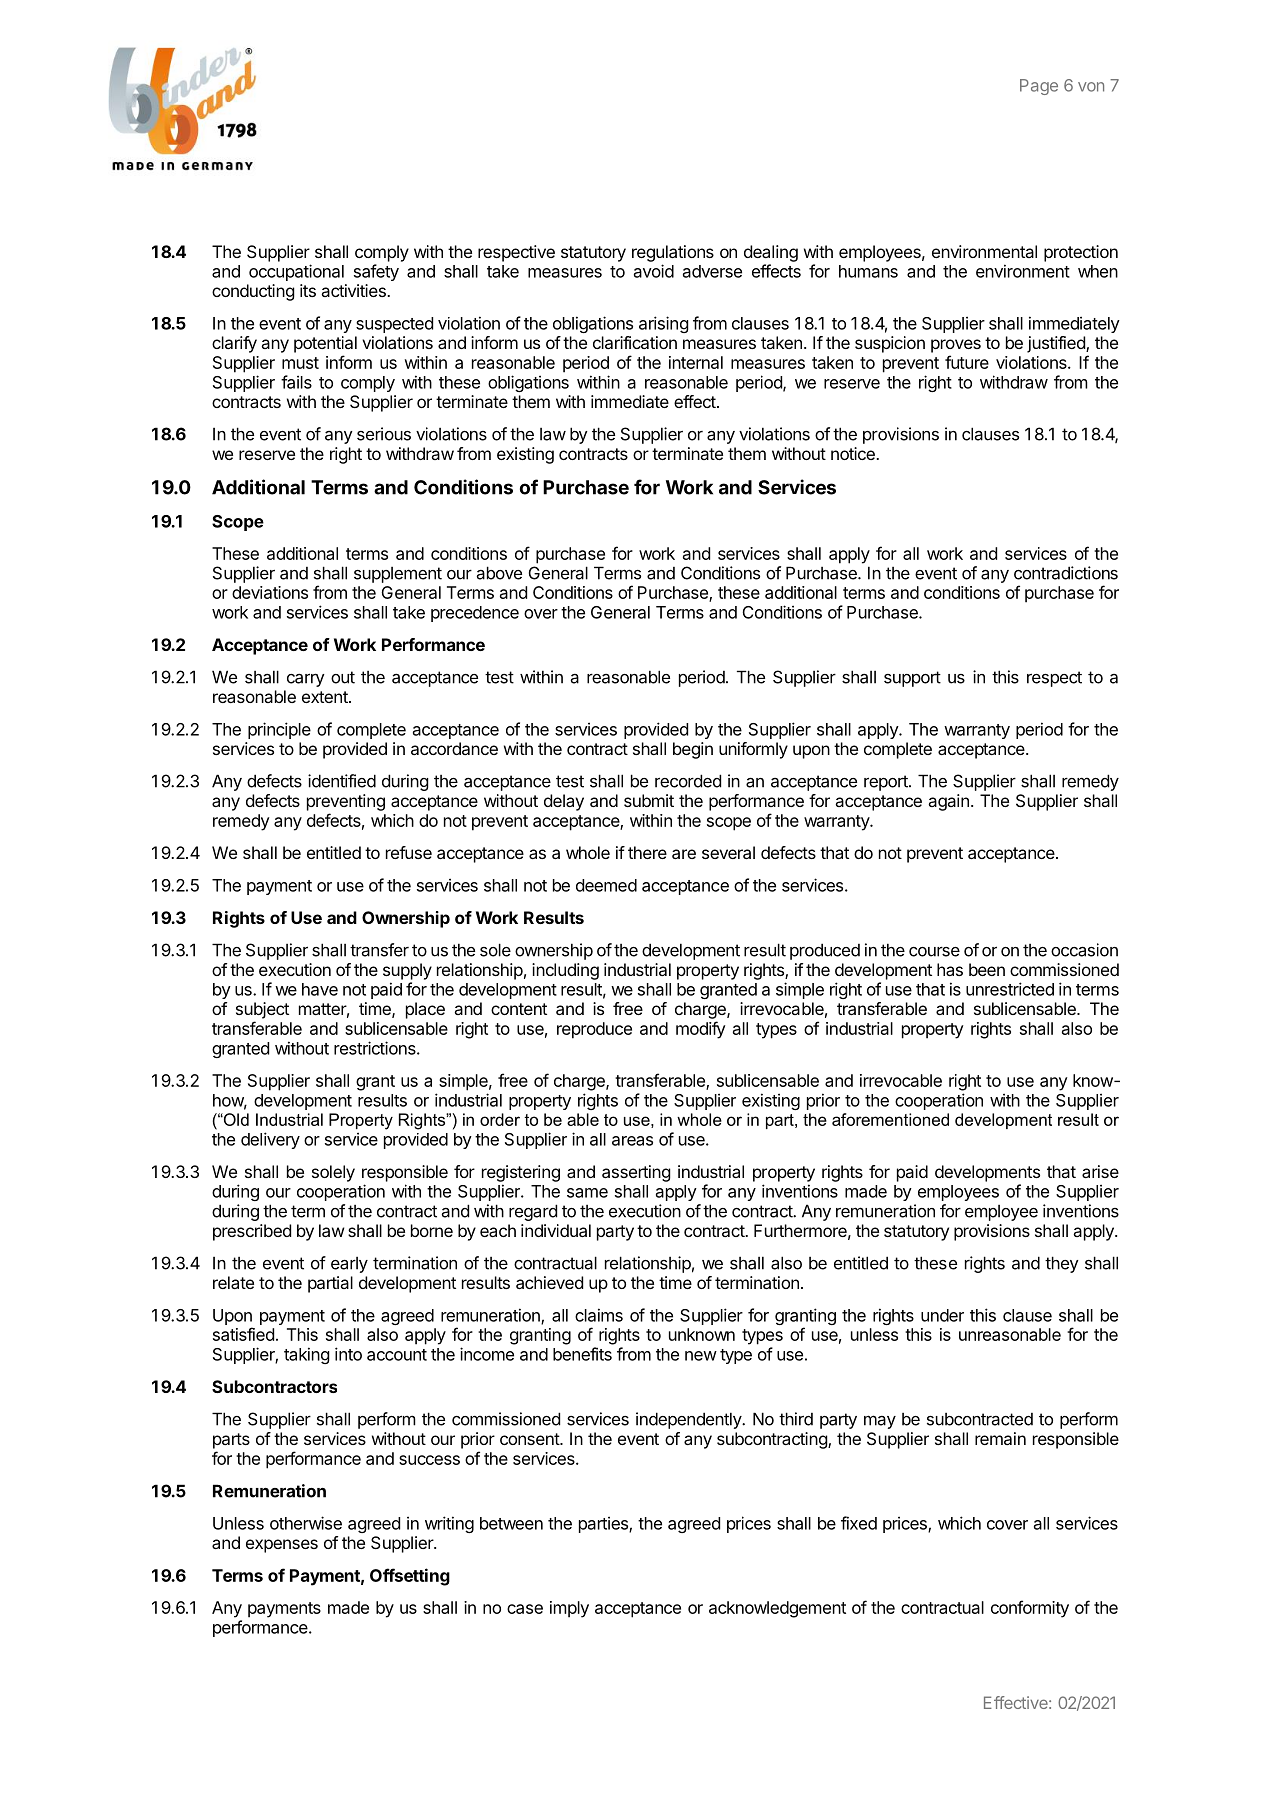  What do you see at coordinates (1039, 87) in the screenshot?
I see `Page` at bounding box center [1039, 87].
